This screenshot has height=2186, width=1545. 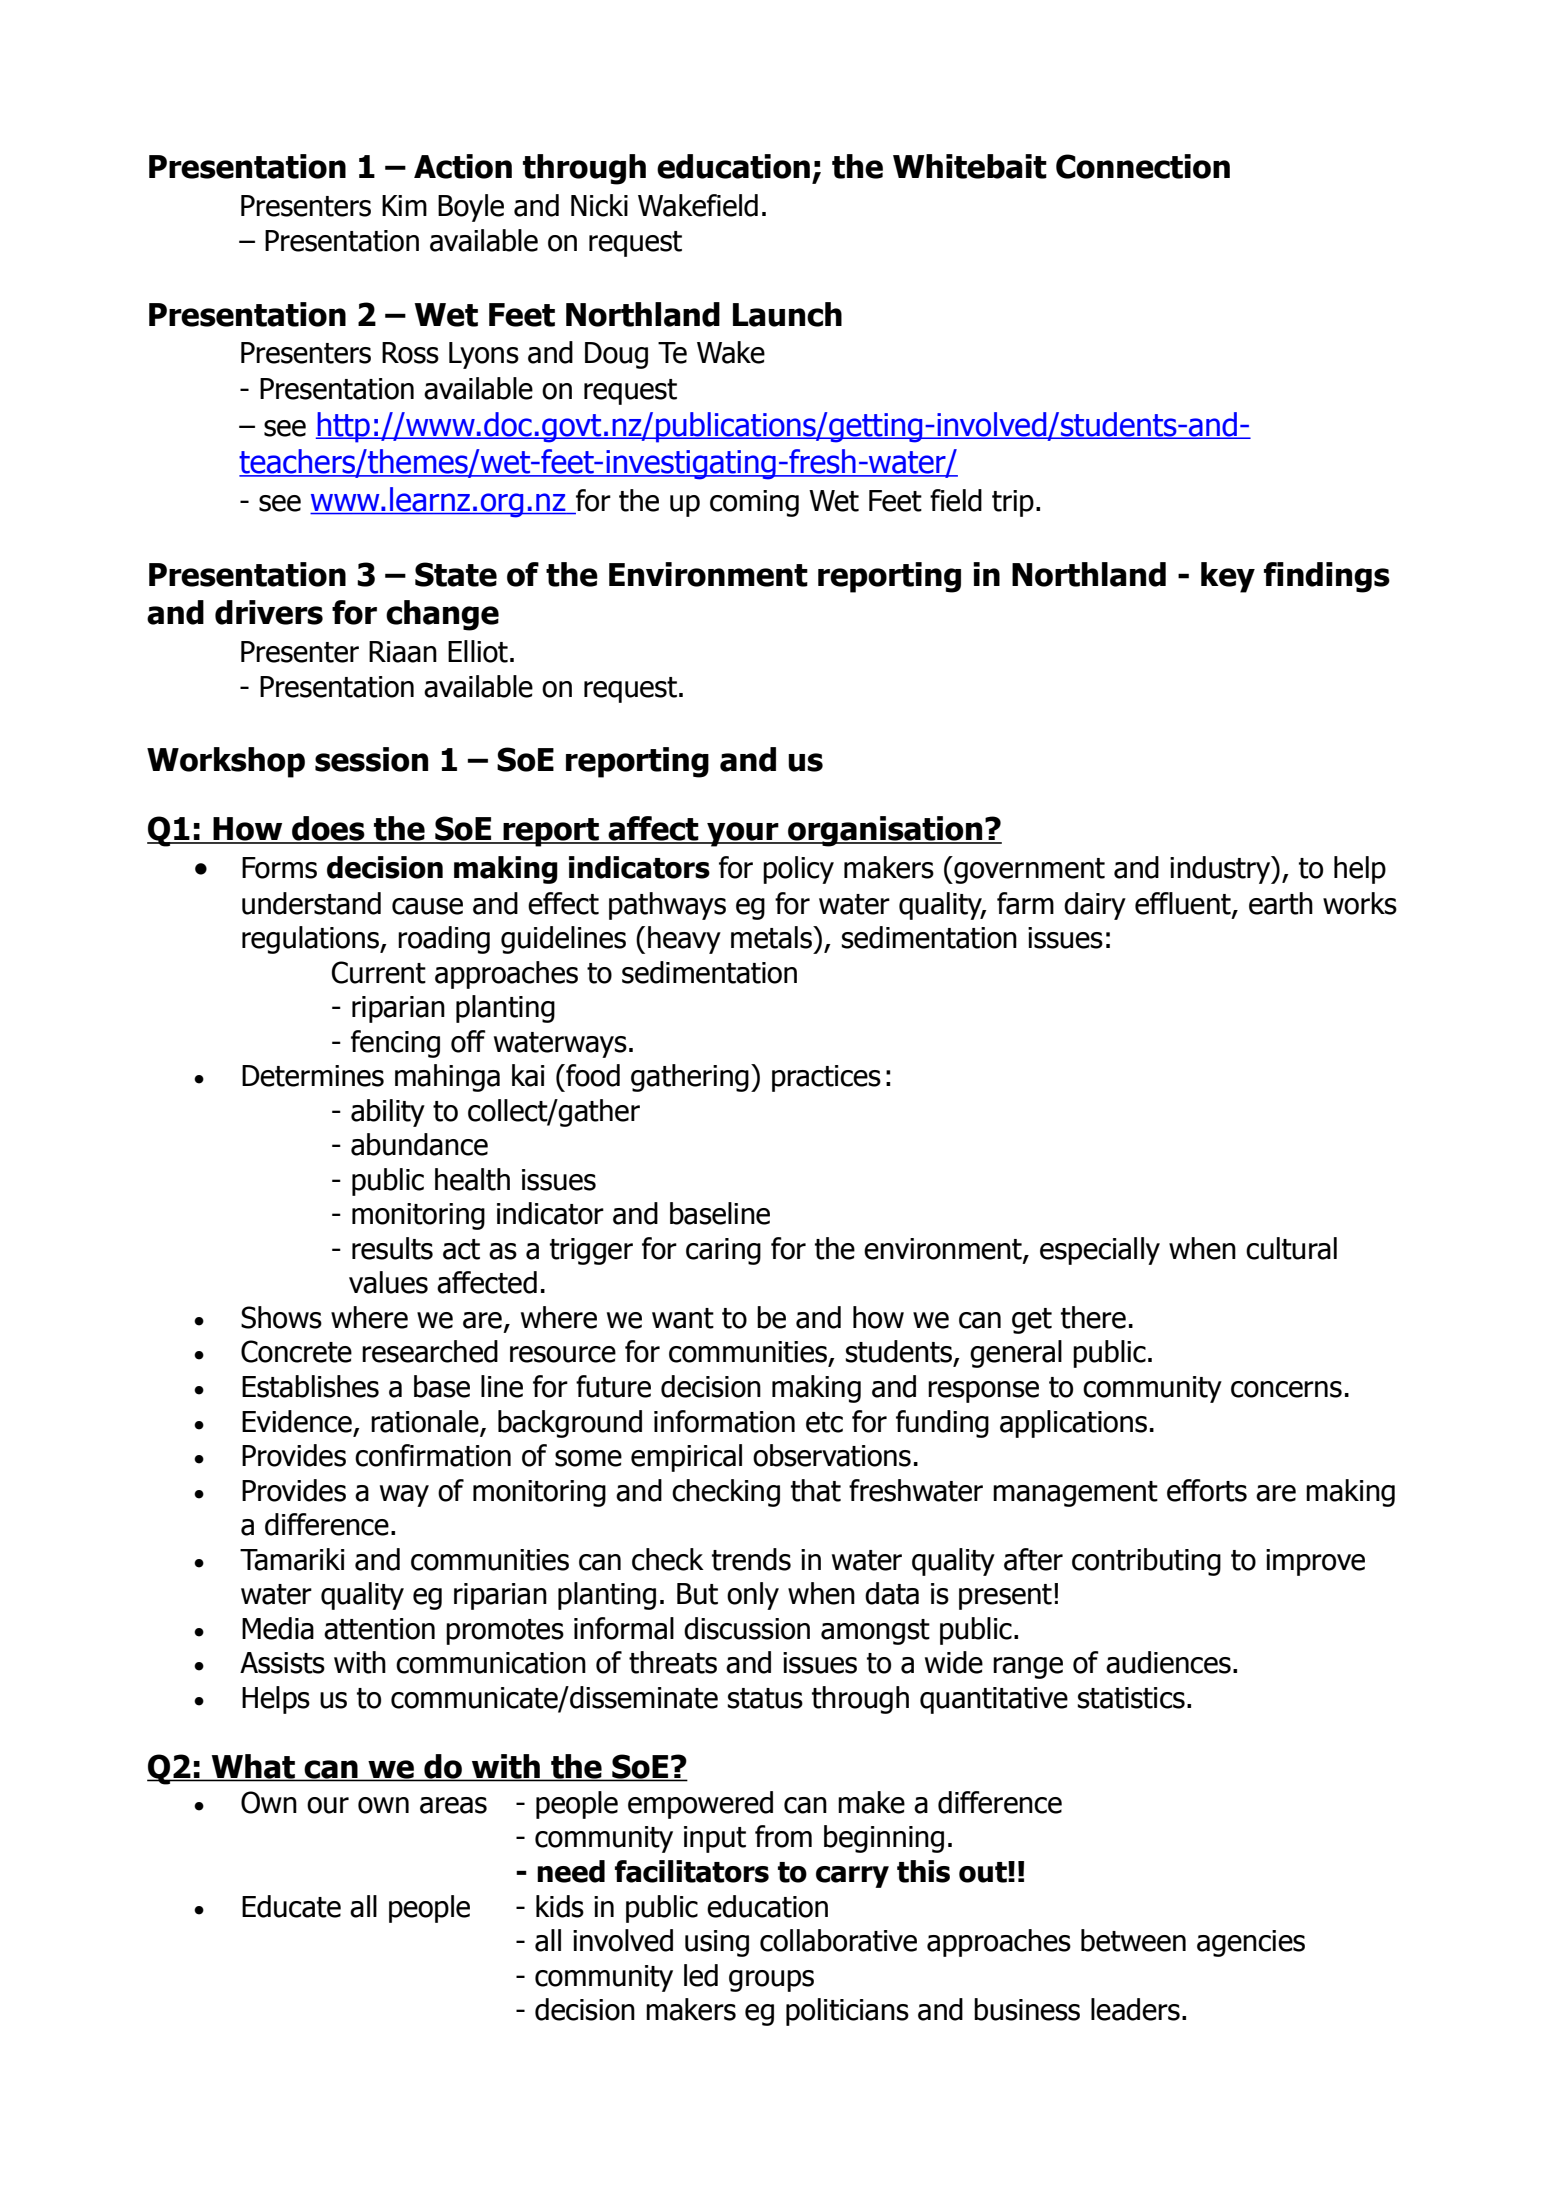 I want to click on groups, so click(x=771, y=1981).
